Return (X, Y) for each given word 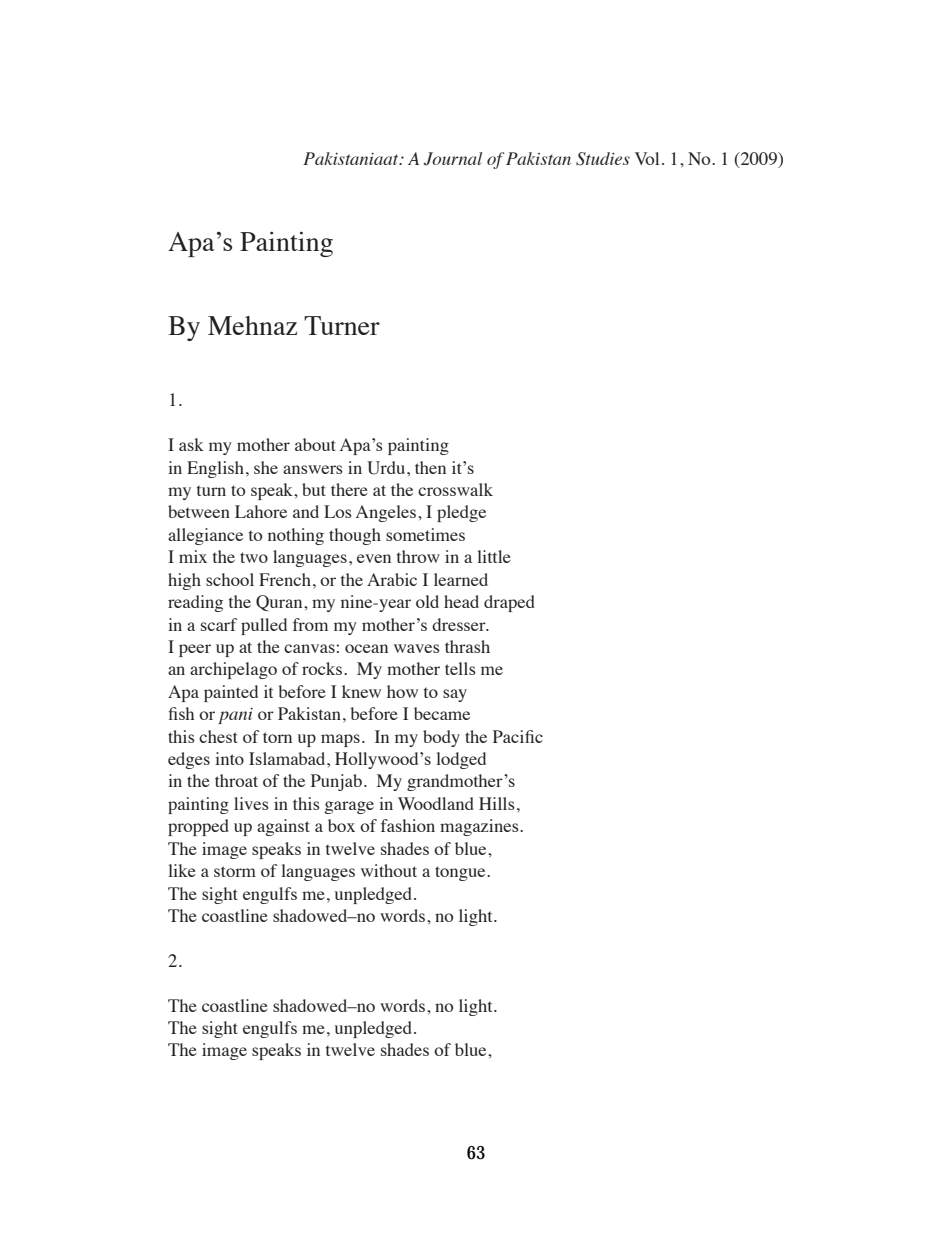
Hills (497, 803)
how (402, 691)
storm (235, 871)
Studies (603, 159)
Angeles (387, 513)
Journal (453, 159)
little (494, 556)
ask (191, 444)
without (389, 870)
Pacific (518, 736)
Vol (647, 158)
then (430, 467)
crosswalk (455, 489)
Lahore (261, 511)
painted (231, 693)
